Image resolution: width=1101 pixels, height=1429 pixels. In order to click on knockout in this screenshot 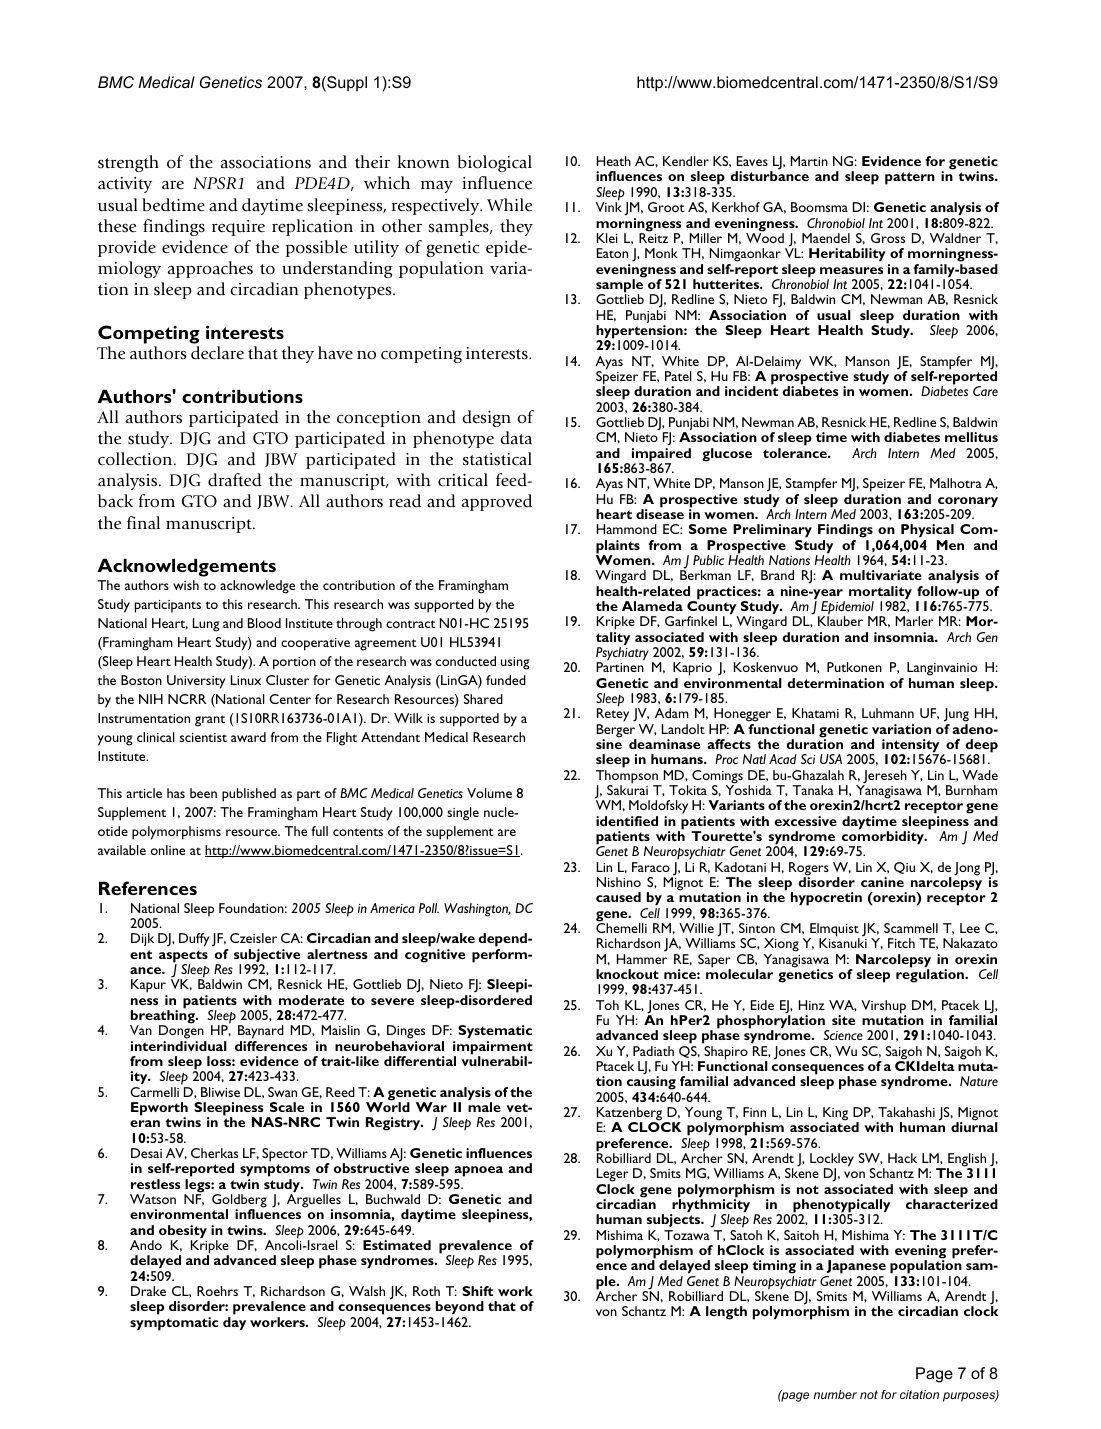, I will do `click(627, 974)`.
